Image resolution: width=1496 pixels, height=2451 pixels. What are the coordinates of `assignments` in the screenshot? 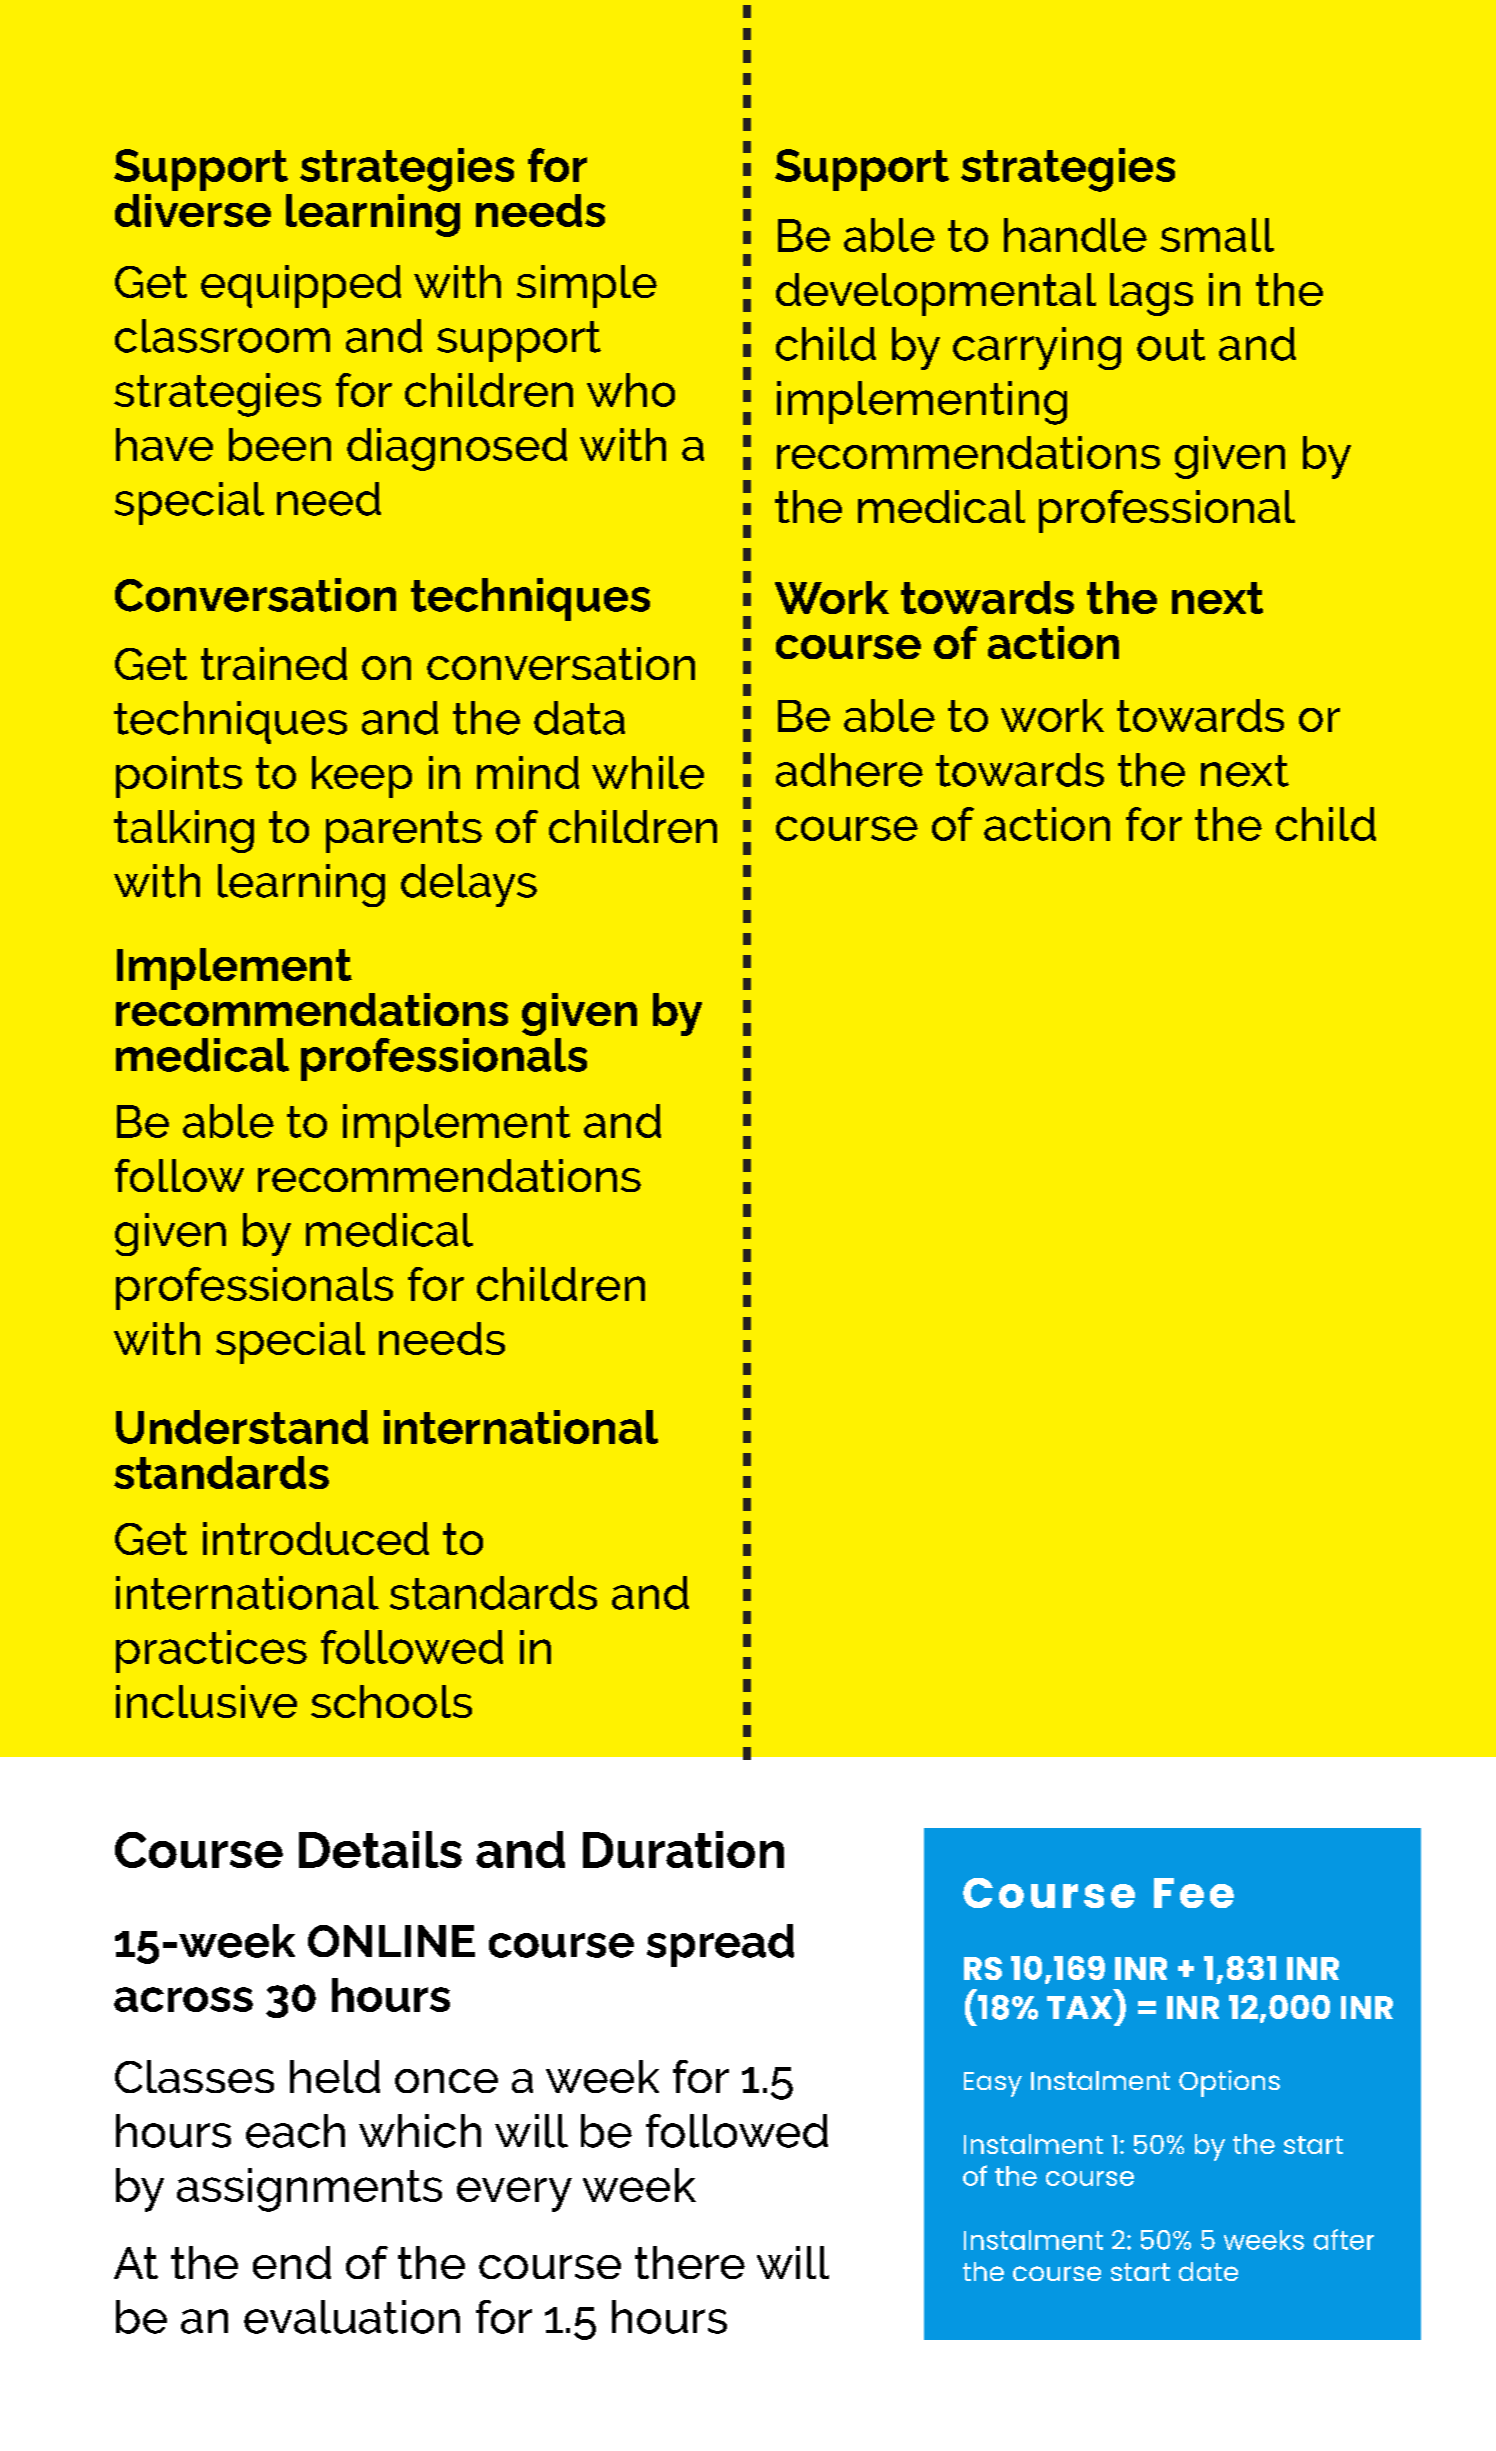 It's located at (309, 2190).
